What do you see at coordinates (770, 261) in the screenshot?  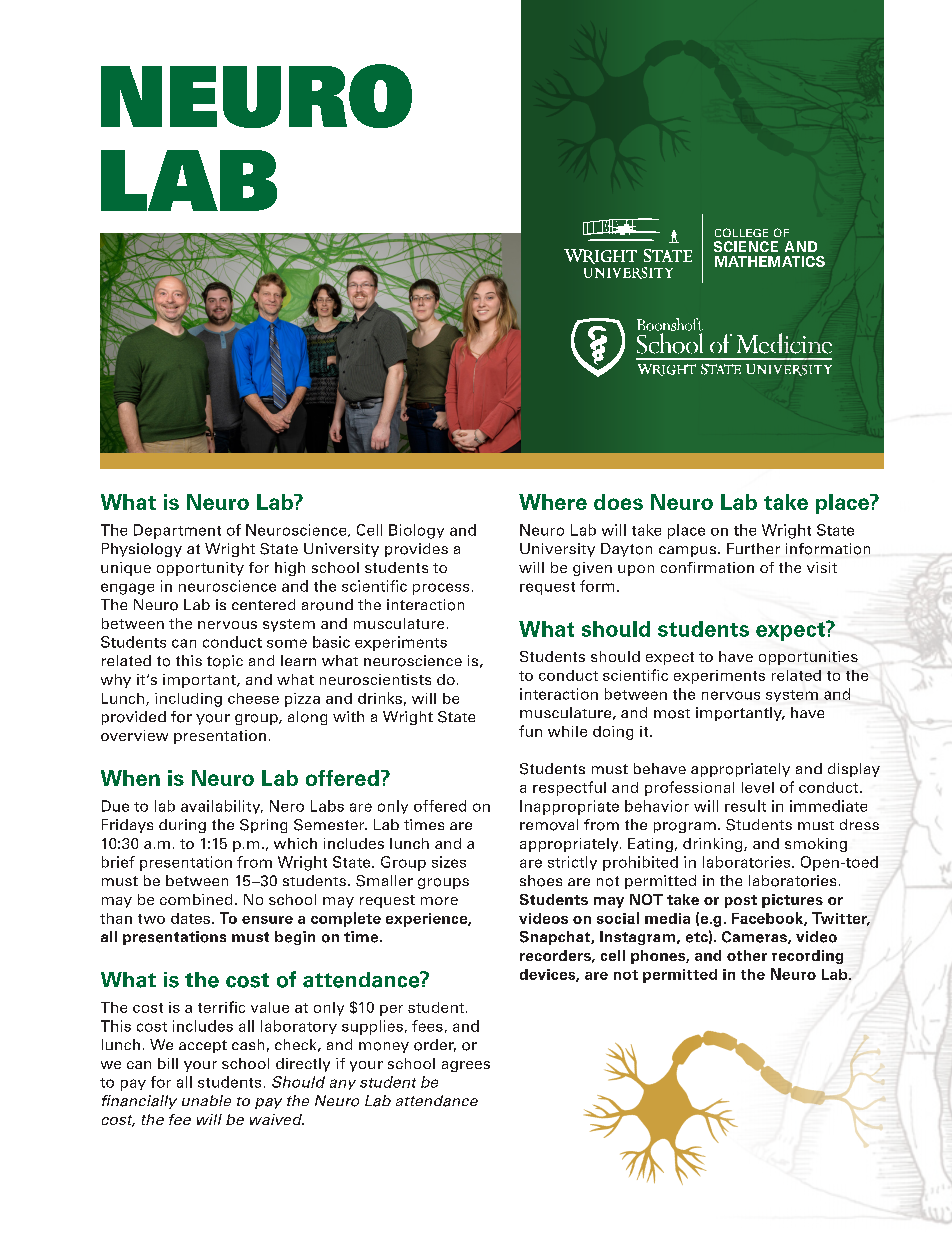 I see `MATHEMATICS` at bounding box center [770, 261].
